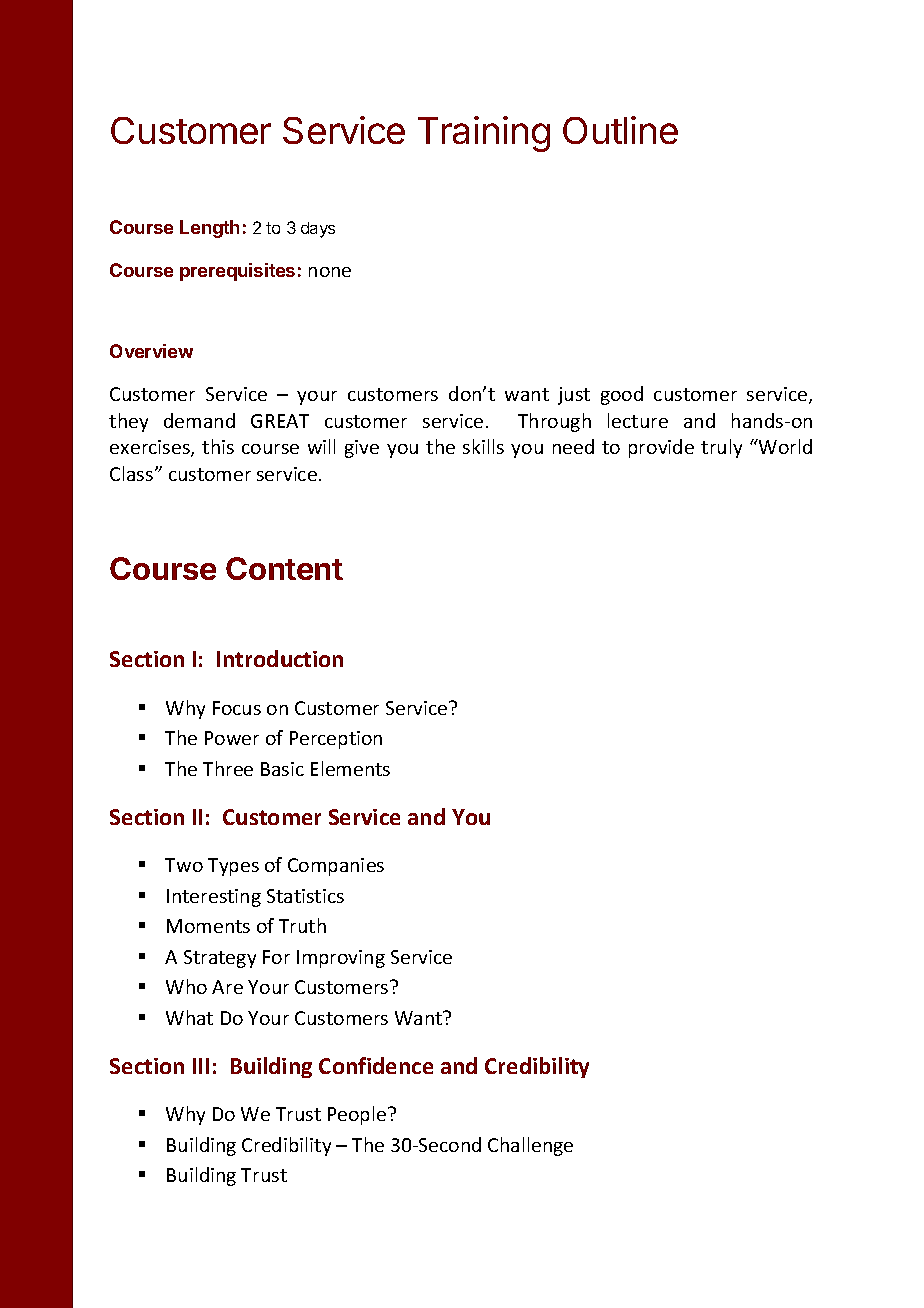 Image resolution: width=924 pixels, height=1308 pixels. Describe the element at coordinates (483, 446) in the screenshot. I see `skills` at that location.
